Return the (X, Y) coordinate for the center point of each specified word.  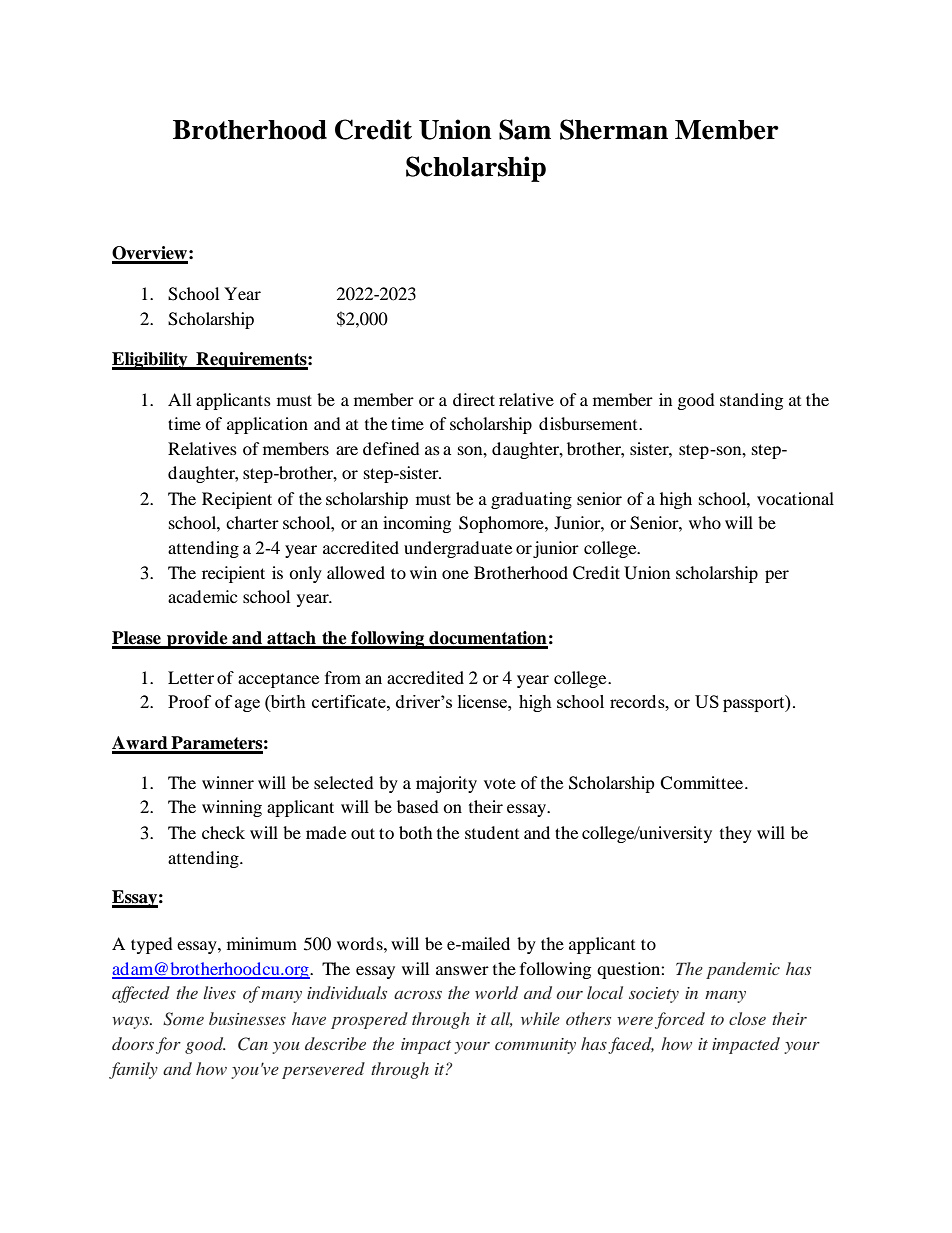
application (267, 425)
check (223, 832)
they (736, 834)
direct (474, 399)
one (455, 574)
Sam (525, 129)
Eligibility (151, 361)
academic (202, 596)
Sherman (614, 129)
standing (751, 401)
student (492, 832)
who (705, 522)
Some (183, 1019)
